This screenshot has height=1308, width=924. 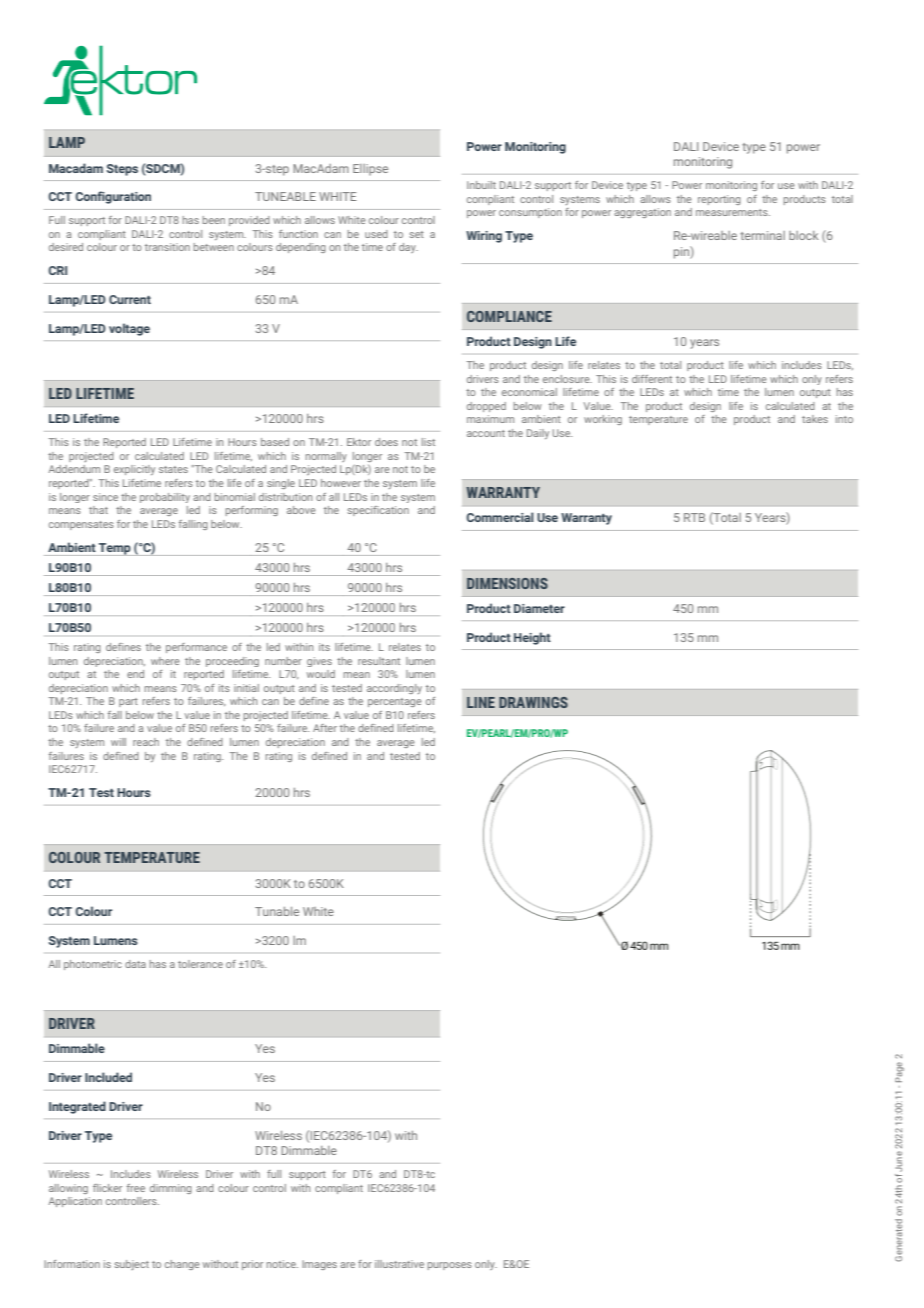 I want to click on LINE, so click(x=481, y=702).
